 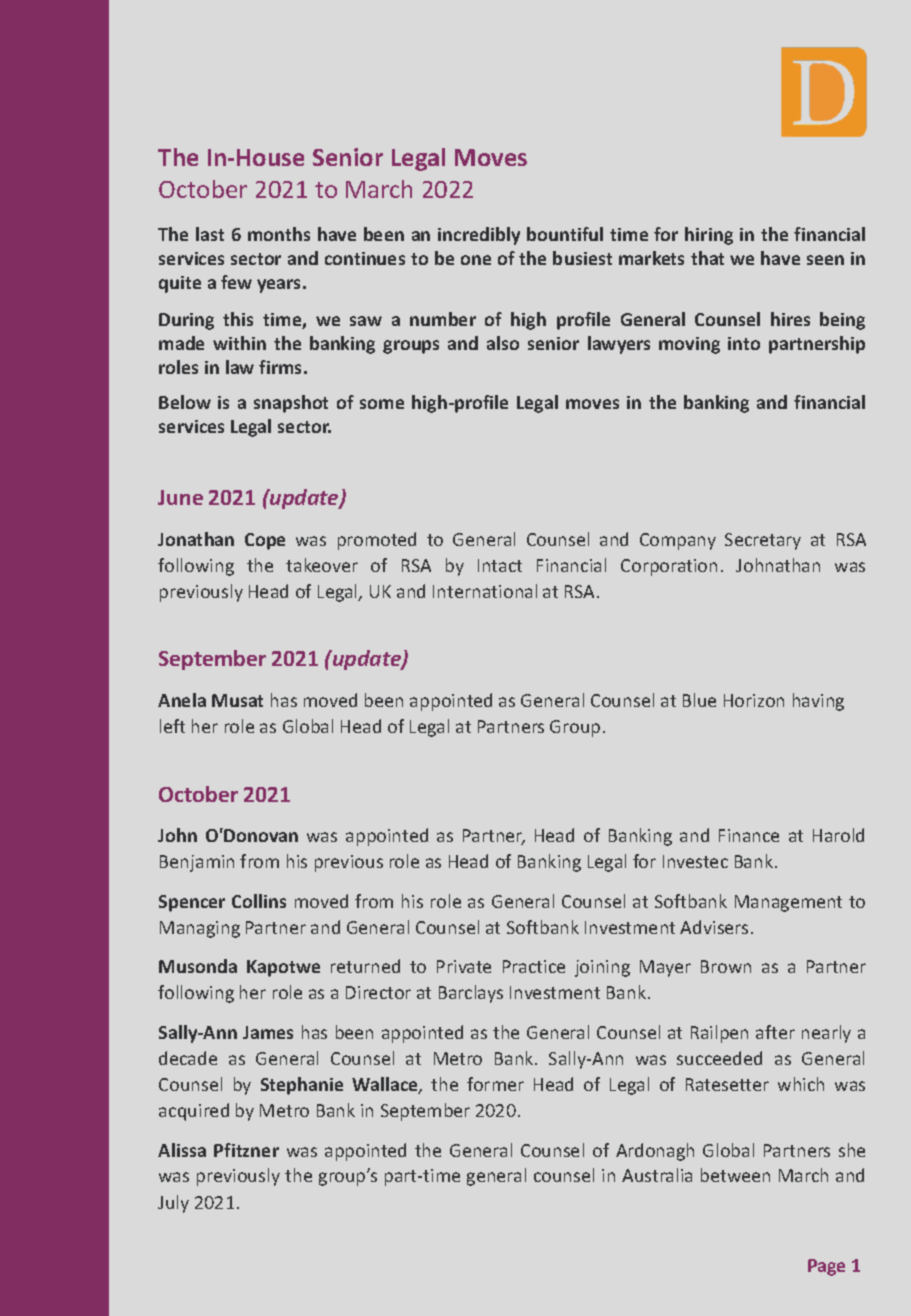 I want to click on Secretary, so click(x=763, y=541).
